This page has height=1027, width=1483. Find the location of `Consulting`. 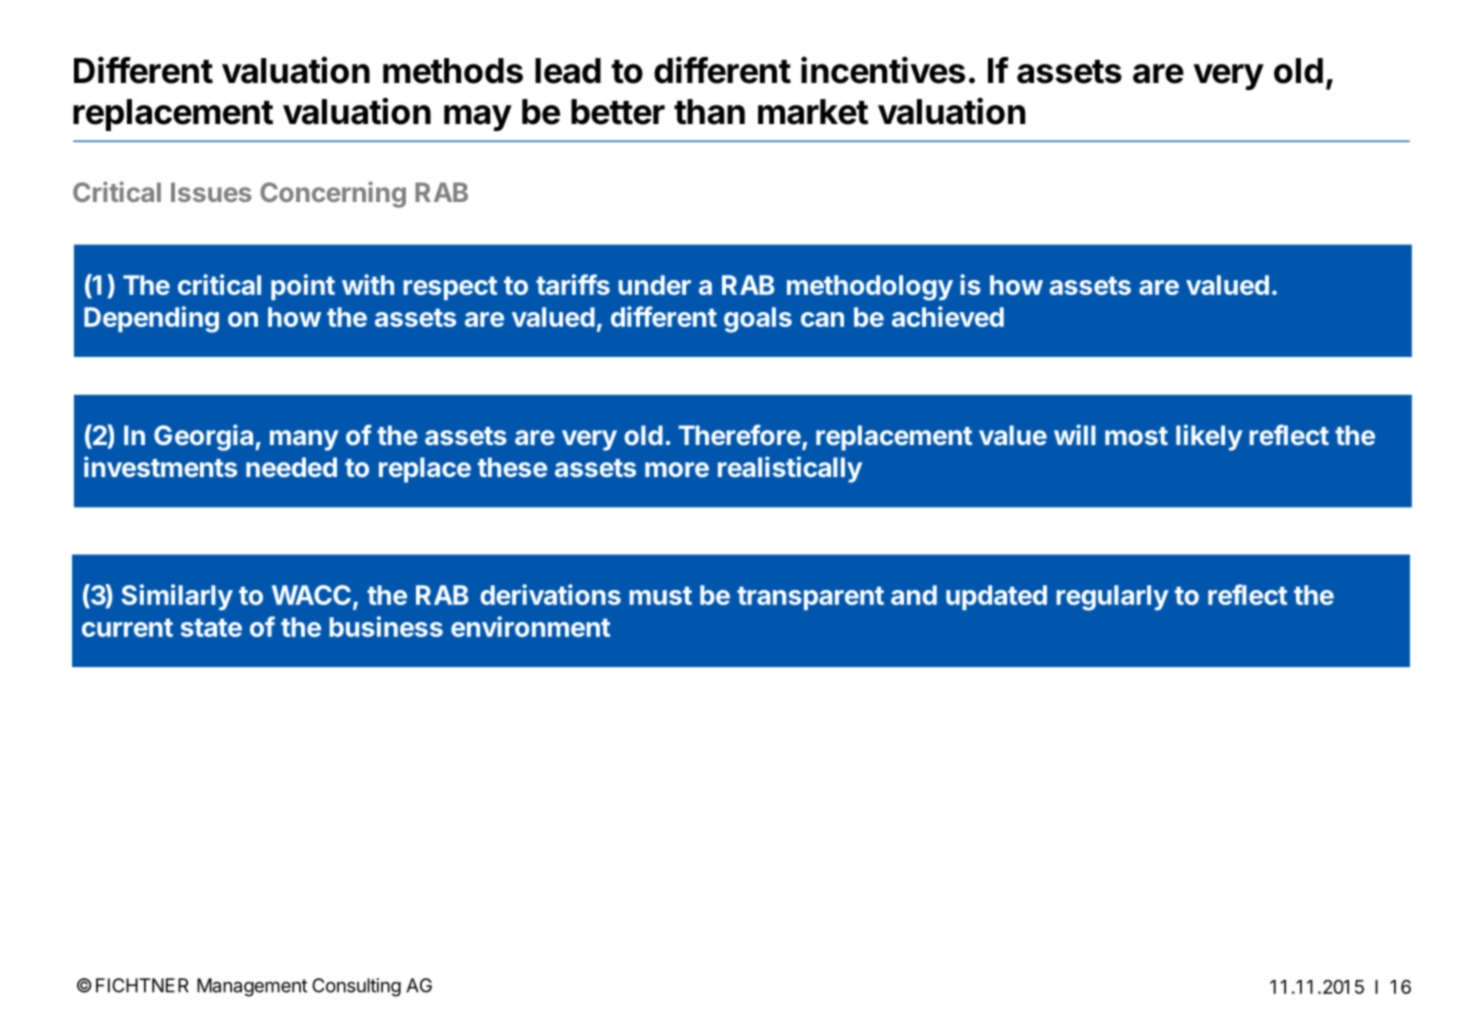

Consulting is located at coordinates (356, 987).
